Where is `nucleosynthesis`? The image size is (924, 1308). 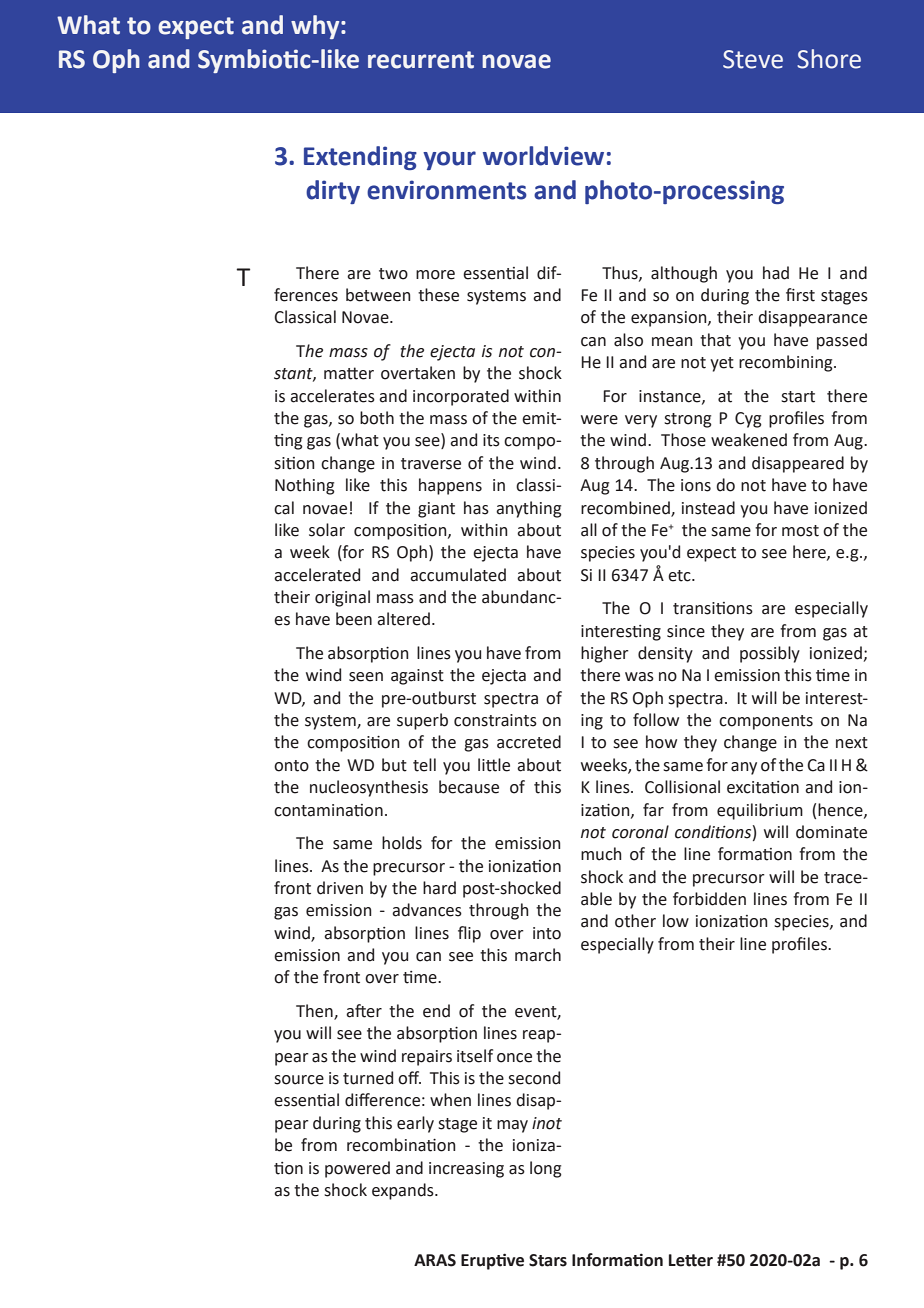
nucleosynthesis is located at coordinates (369, 788).
